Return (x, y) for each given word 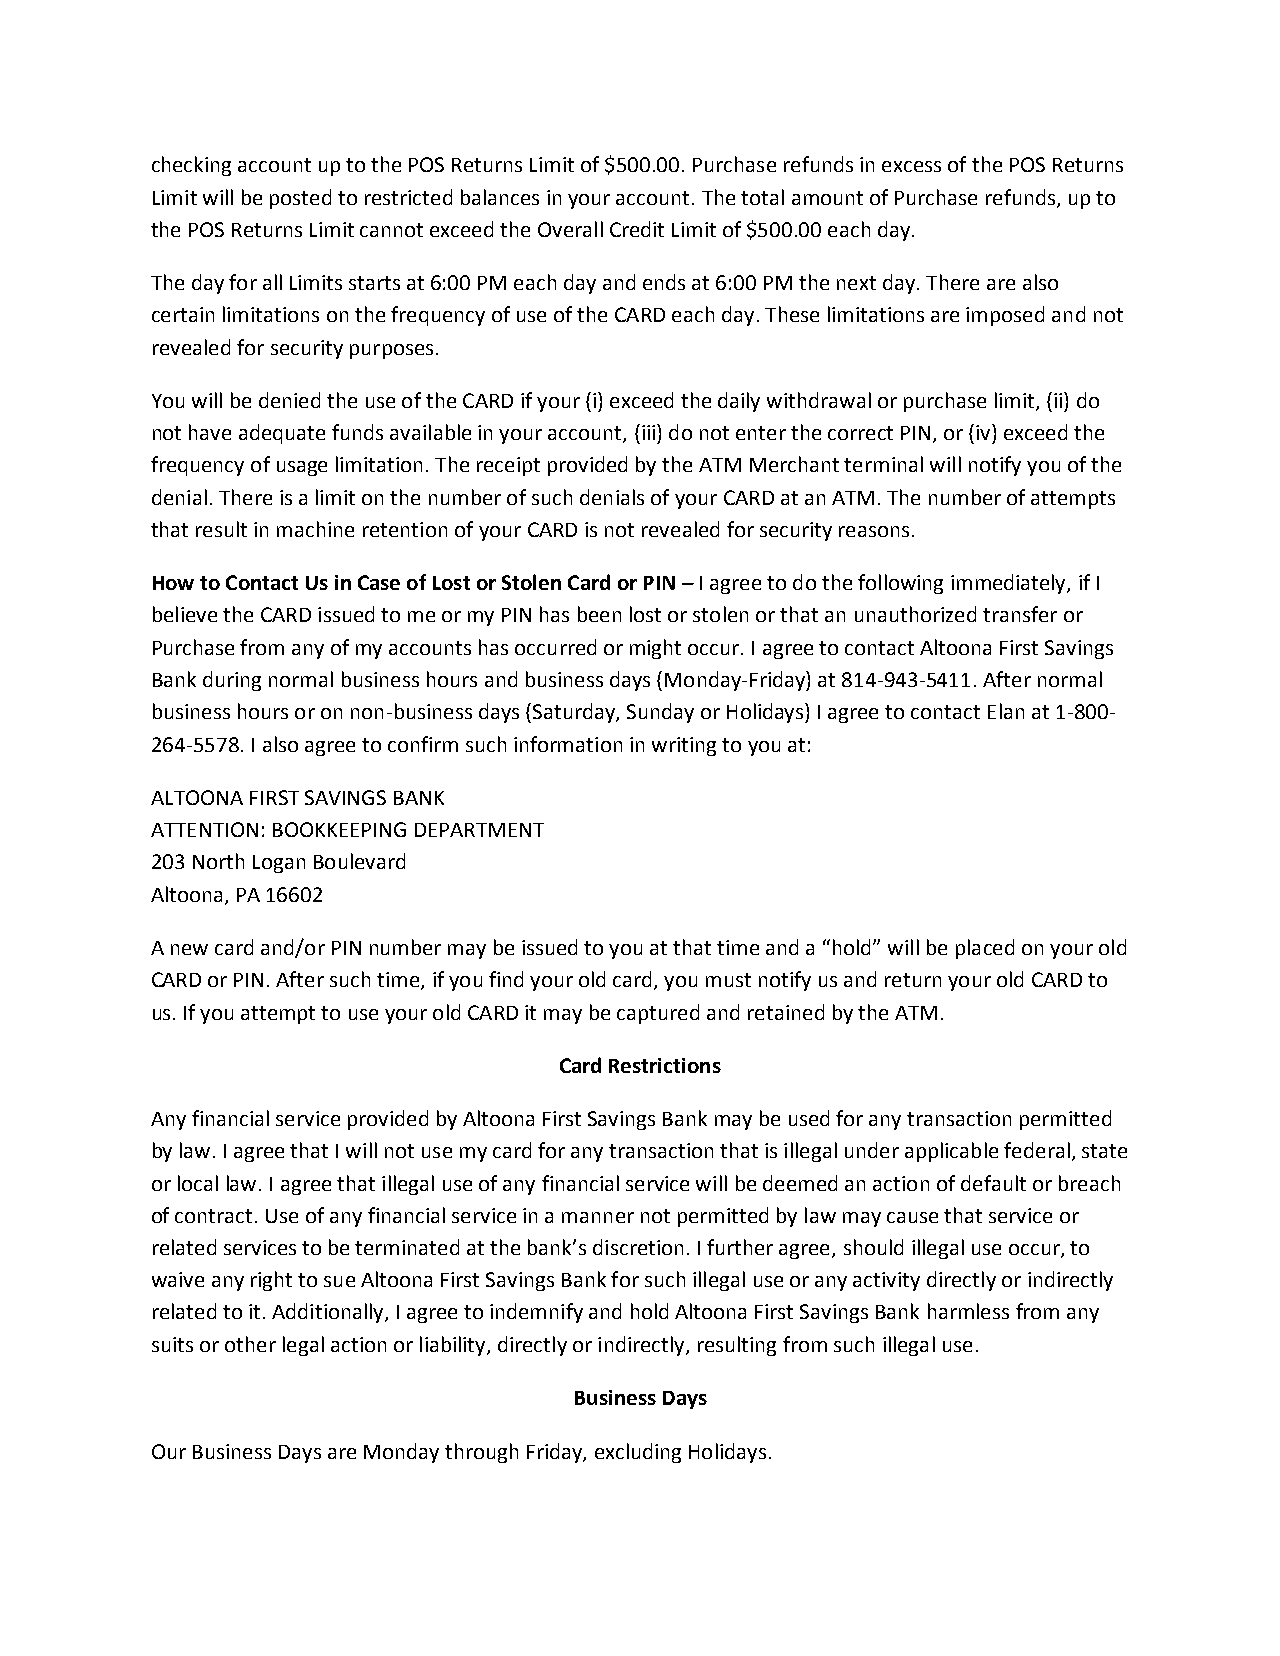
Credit (637, 229)
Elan (1006, 711)
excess (911, 166)
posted (300, 199)
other (250, 1344)
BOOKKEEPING (339, 829)
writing (684, 746)
